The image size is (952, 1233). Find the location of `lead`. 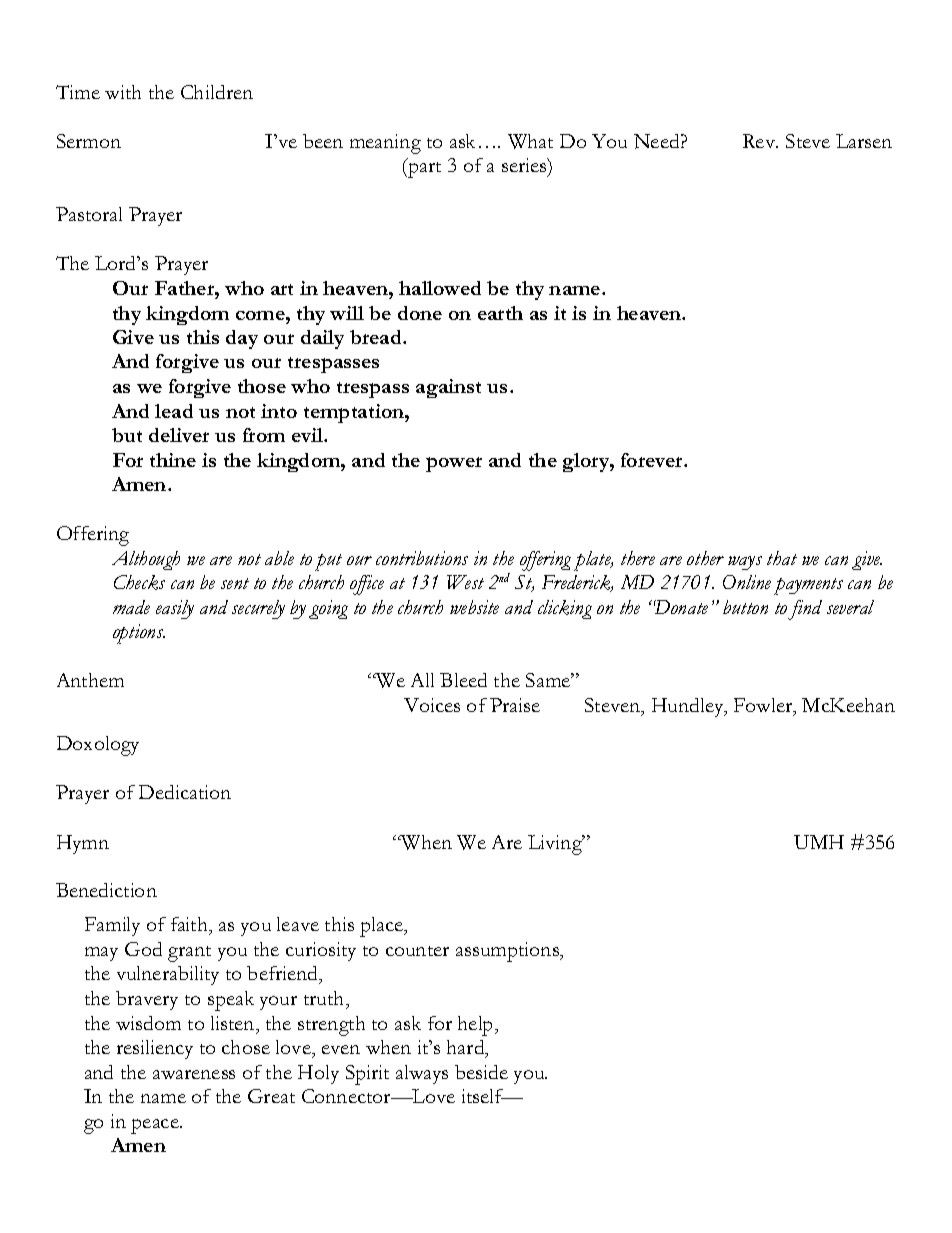

lead is located at coordinates (174, 411).
